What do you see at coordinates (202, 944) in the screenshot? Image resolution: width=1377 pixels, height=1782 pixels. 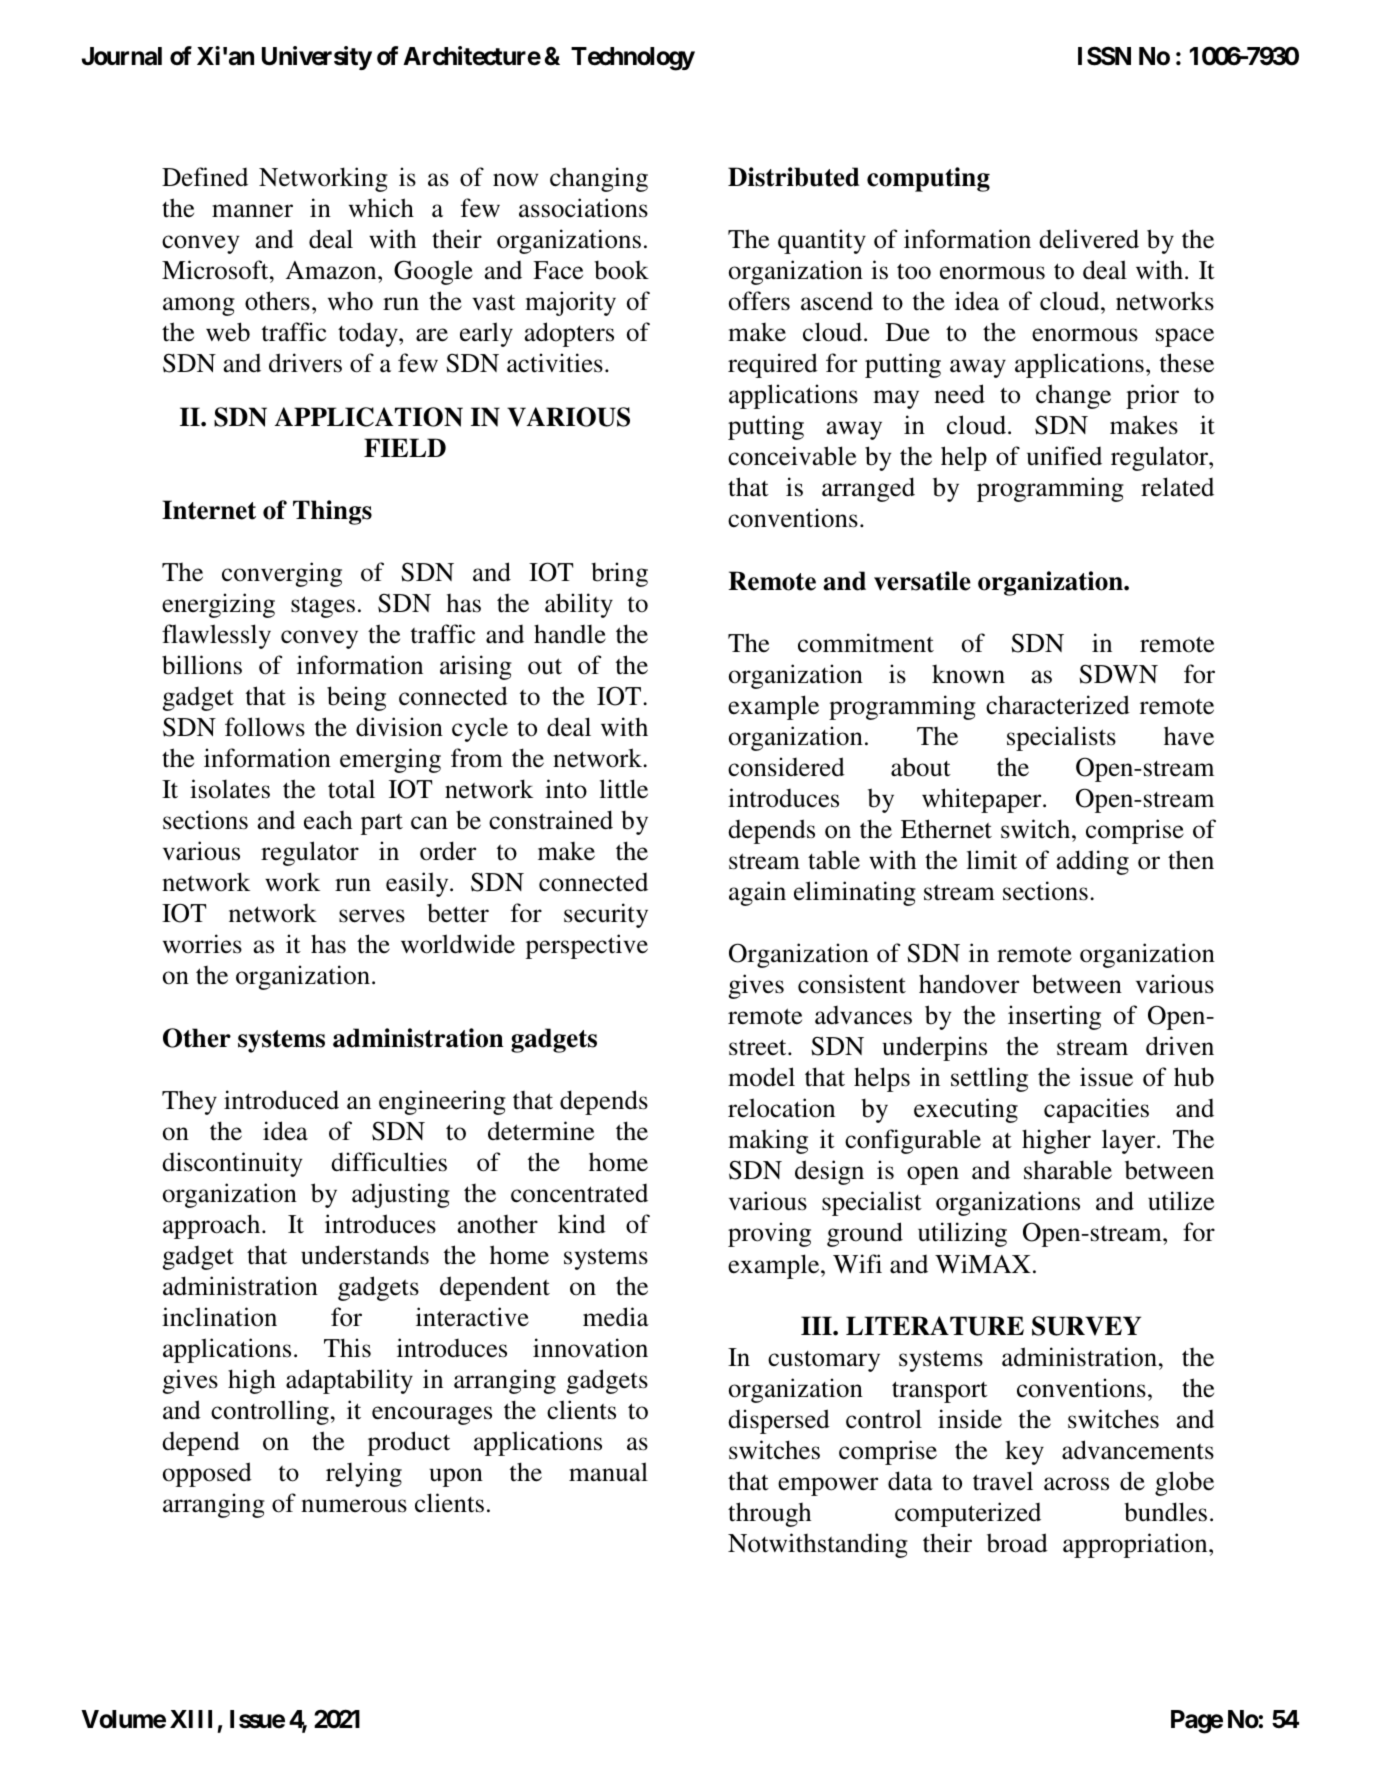 I see `worries` at bounding box center [202, 944].
